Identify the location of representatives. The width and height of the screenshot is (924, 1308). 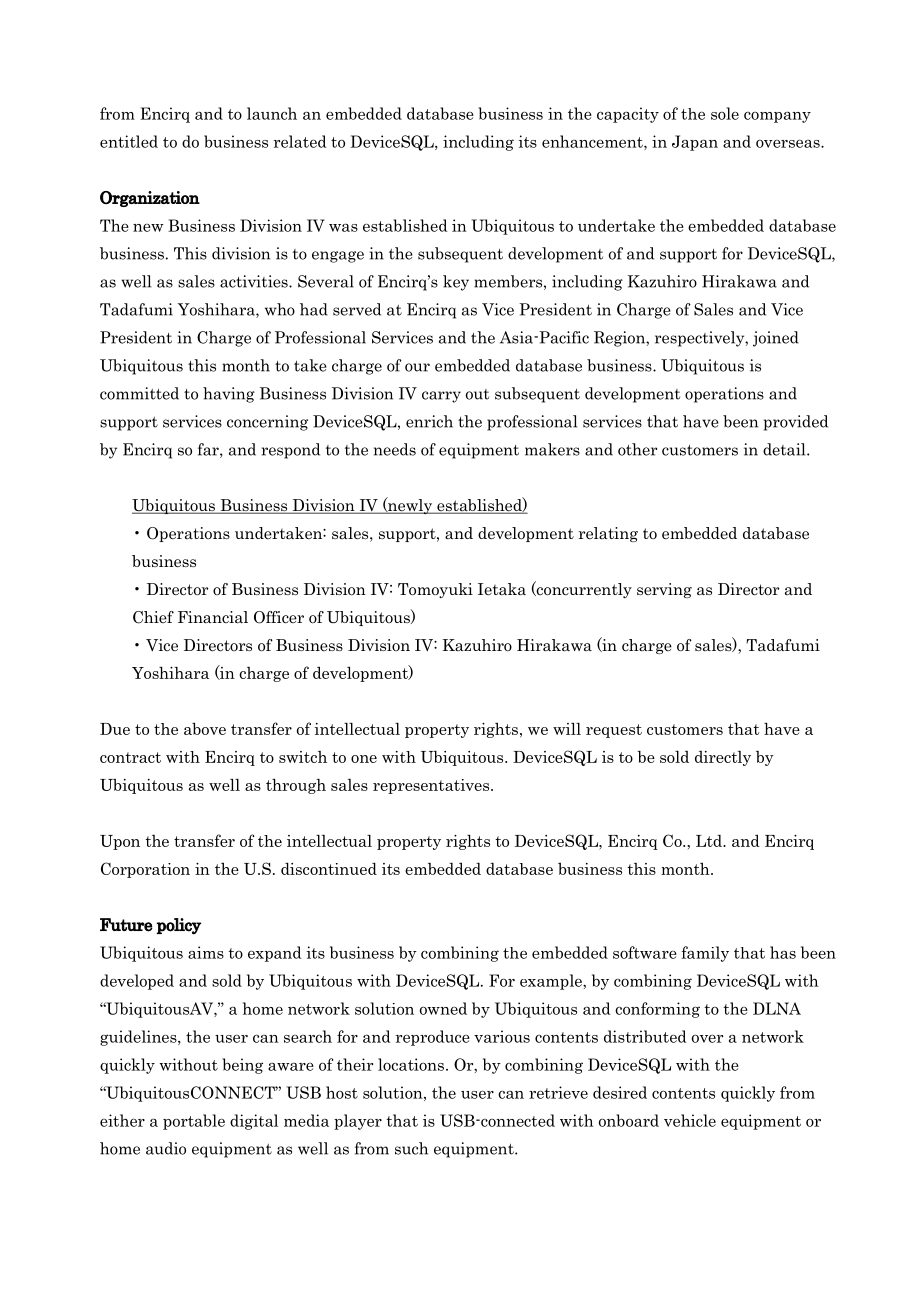
(432, 786).
